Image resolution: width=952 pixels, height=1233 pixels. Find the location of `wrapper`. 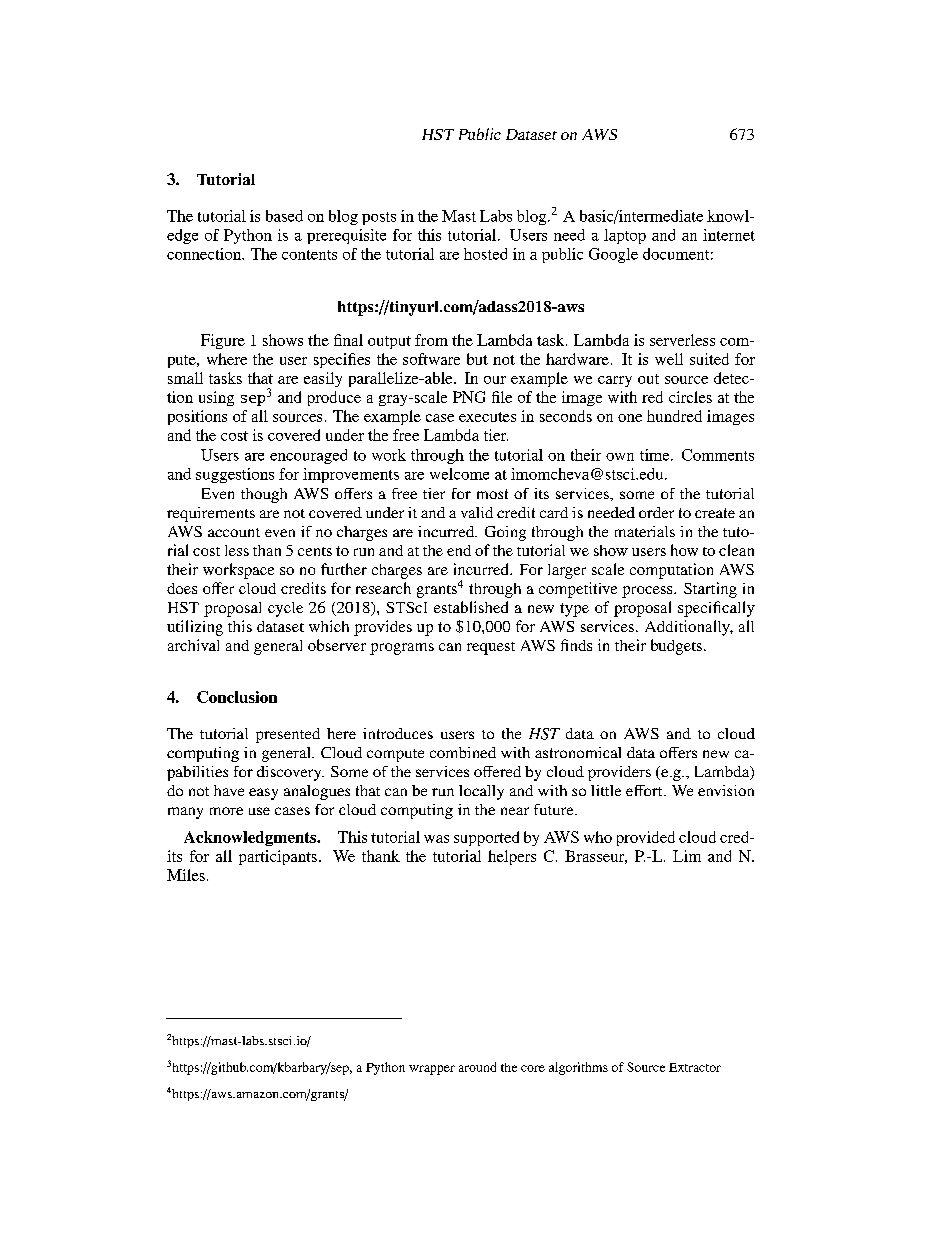

wrapper is located at coordinates (432, 1070).
